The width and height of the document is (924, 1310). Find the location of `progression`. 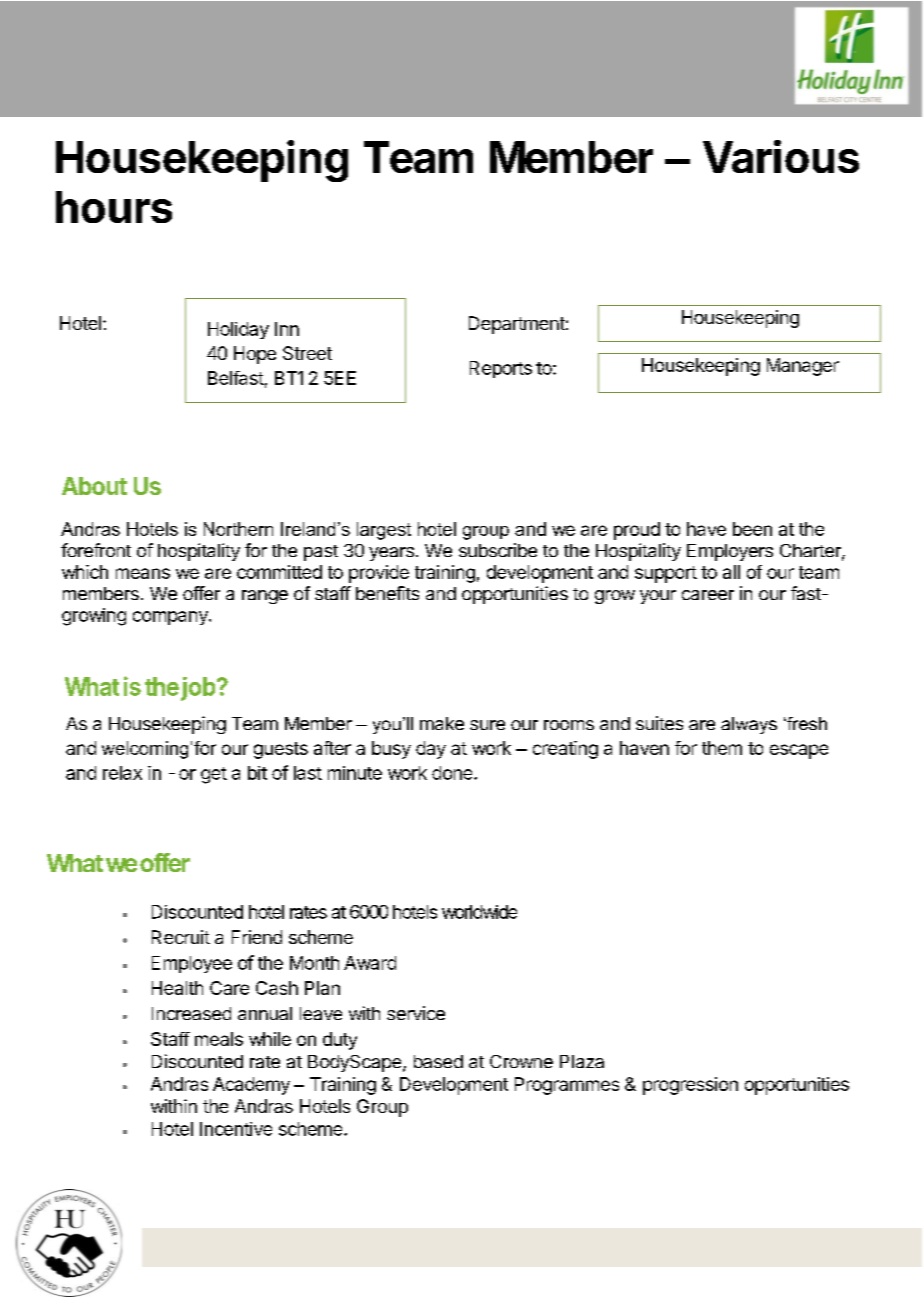

progression is located at coordinates (690, 1086).
